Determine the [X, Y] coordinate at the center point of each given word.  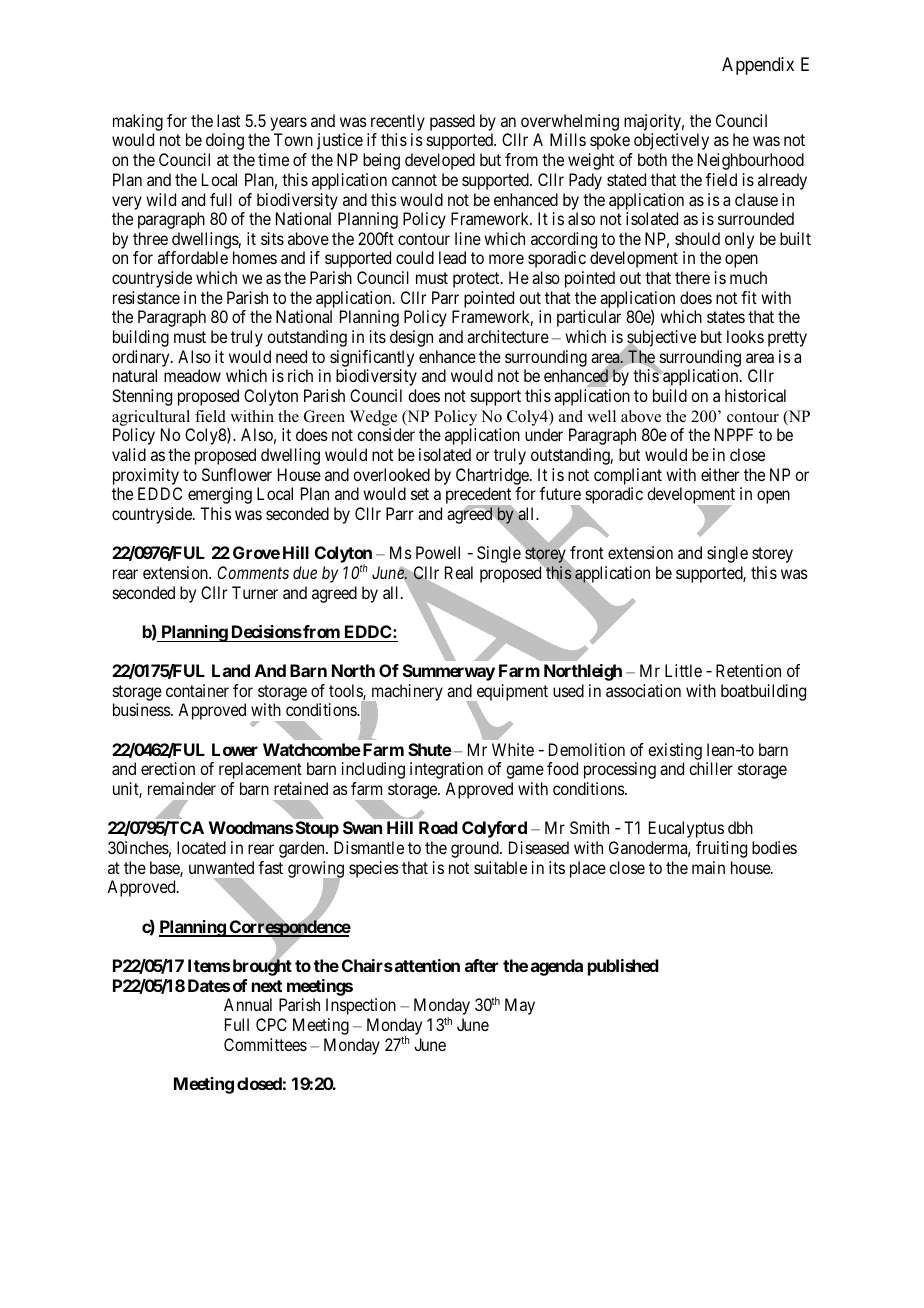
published [623, 967]
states [726, 317]
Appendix [758, 66]
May [520, 1006]
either [720, 474]
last [228, 120]
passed [452, 122]
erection [168, 768]
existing [675, 751]
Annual [248, 1004]
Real [459, 572]
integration [446, 770]
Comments [253, 572]
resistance [146, 297]
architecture [508, 336]
